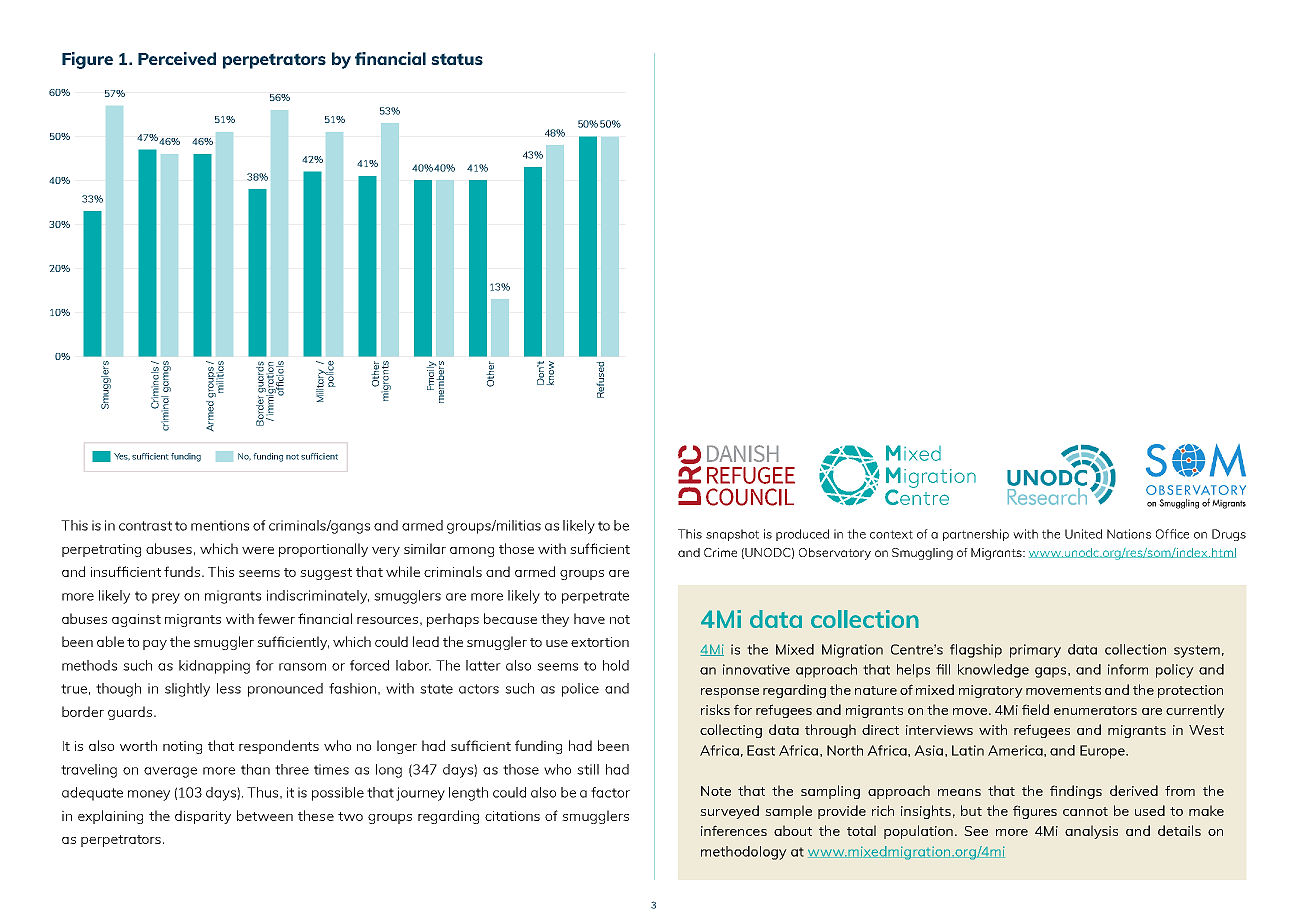 The height and width of the page is (924, 1308). Describe the element at coordinates (177, 58) in the page. I see `Perceived` at that location.
